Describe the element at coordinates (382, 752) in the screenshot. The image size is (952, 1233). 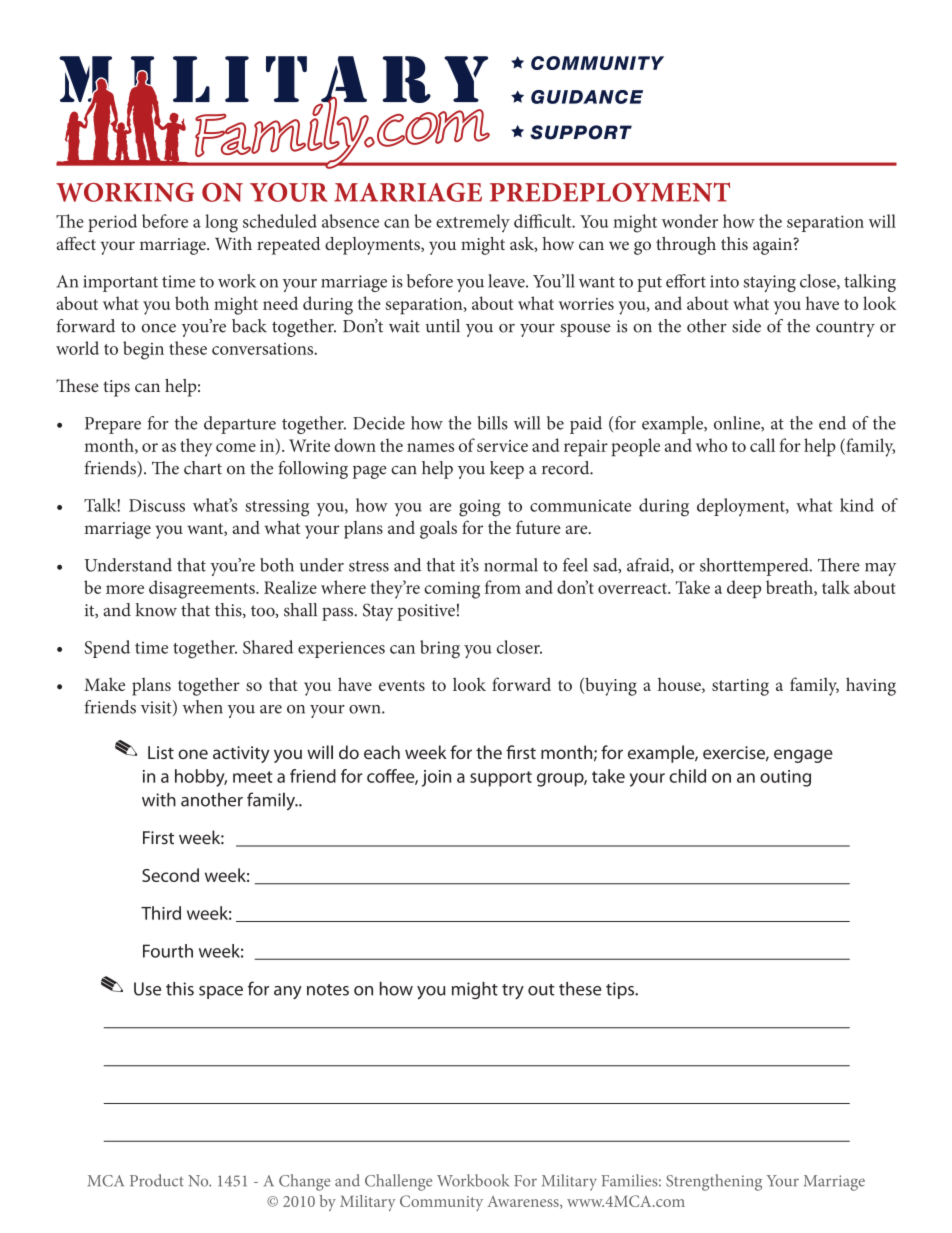
I see `each` at that location.
